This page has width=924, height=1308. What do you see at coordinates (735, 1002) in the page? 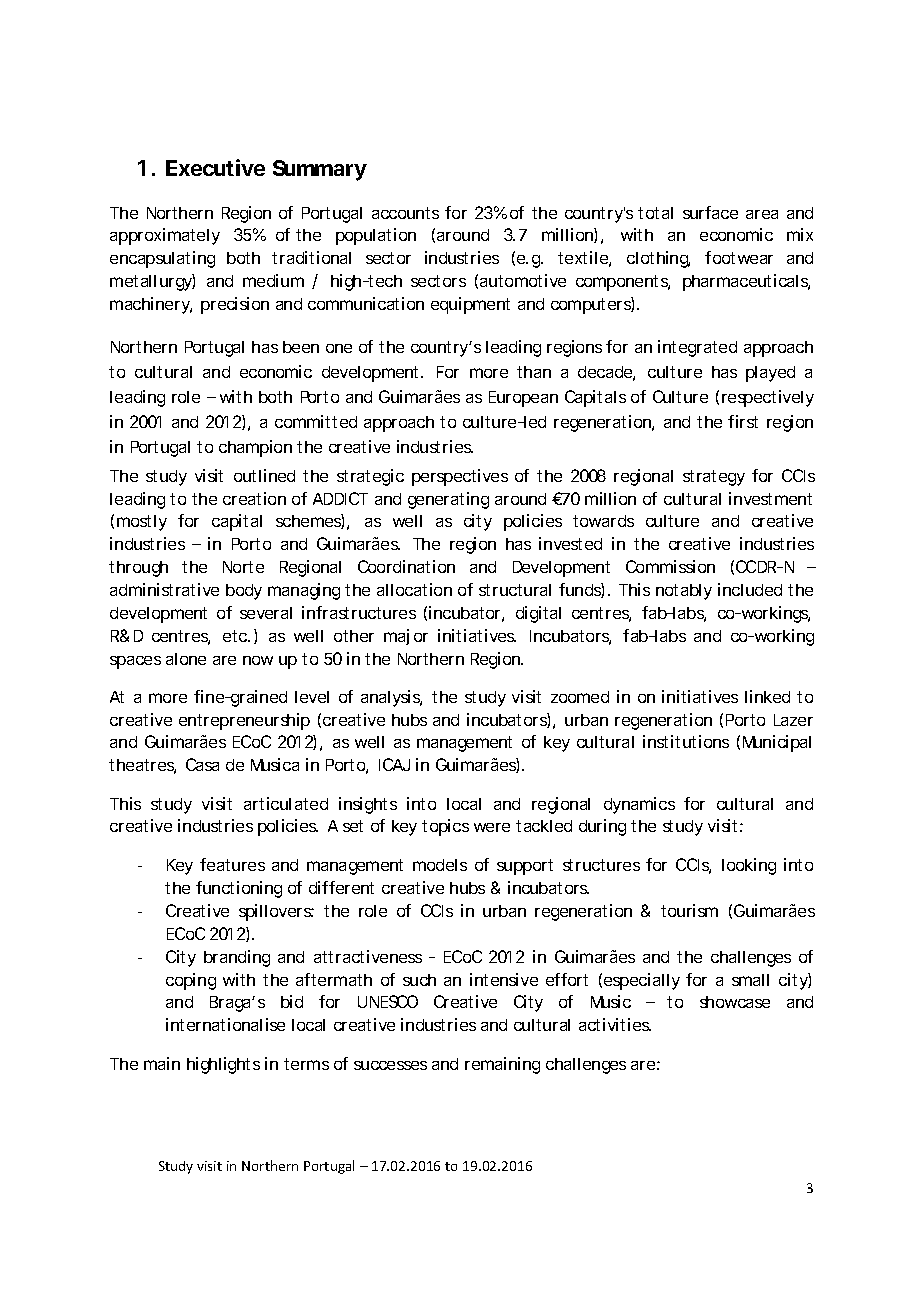
I see `showcase` at bounding box center [735, 1002].
